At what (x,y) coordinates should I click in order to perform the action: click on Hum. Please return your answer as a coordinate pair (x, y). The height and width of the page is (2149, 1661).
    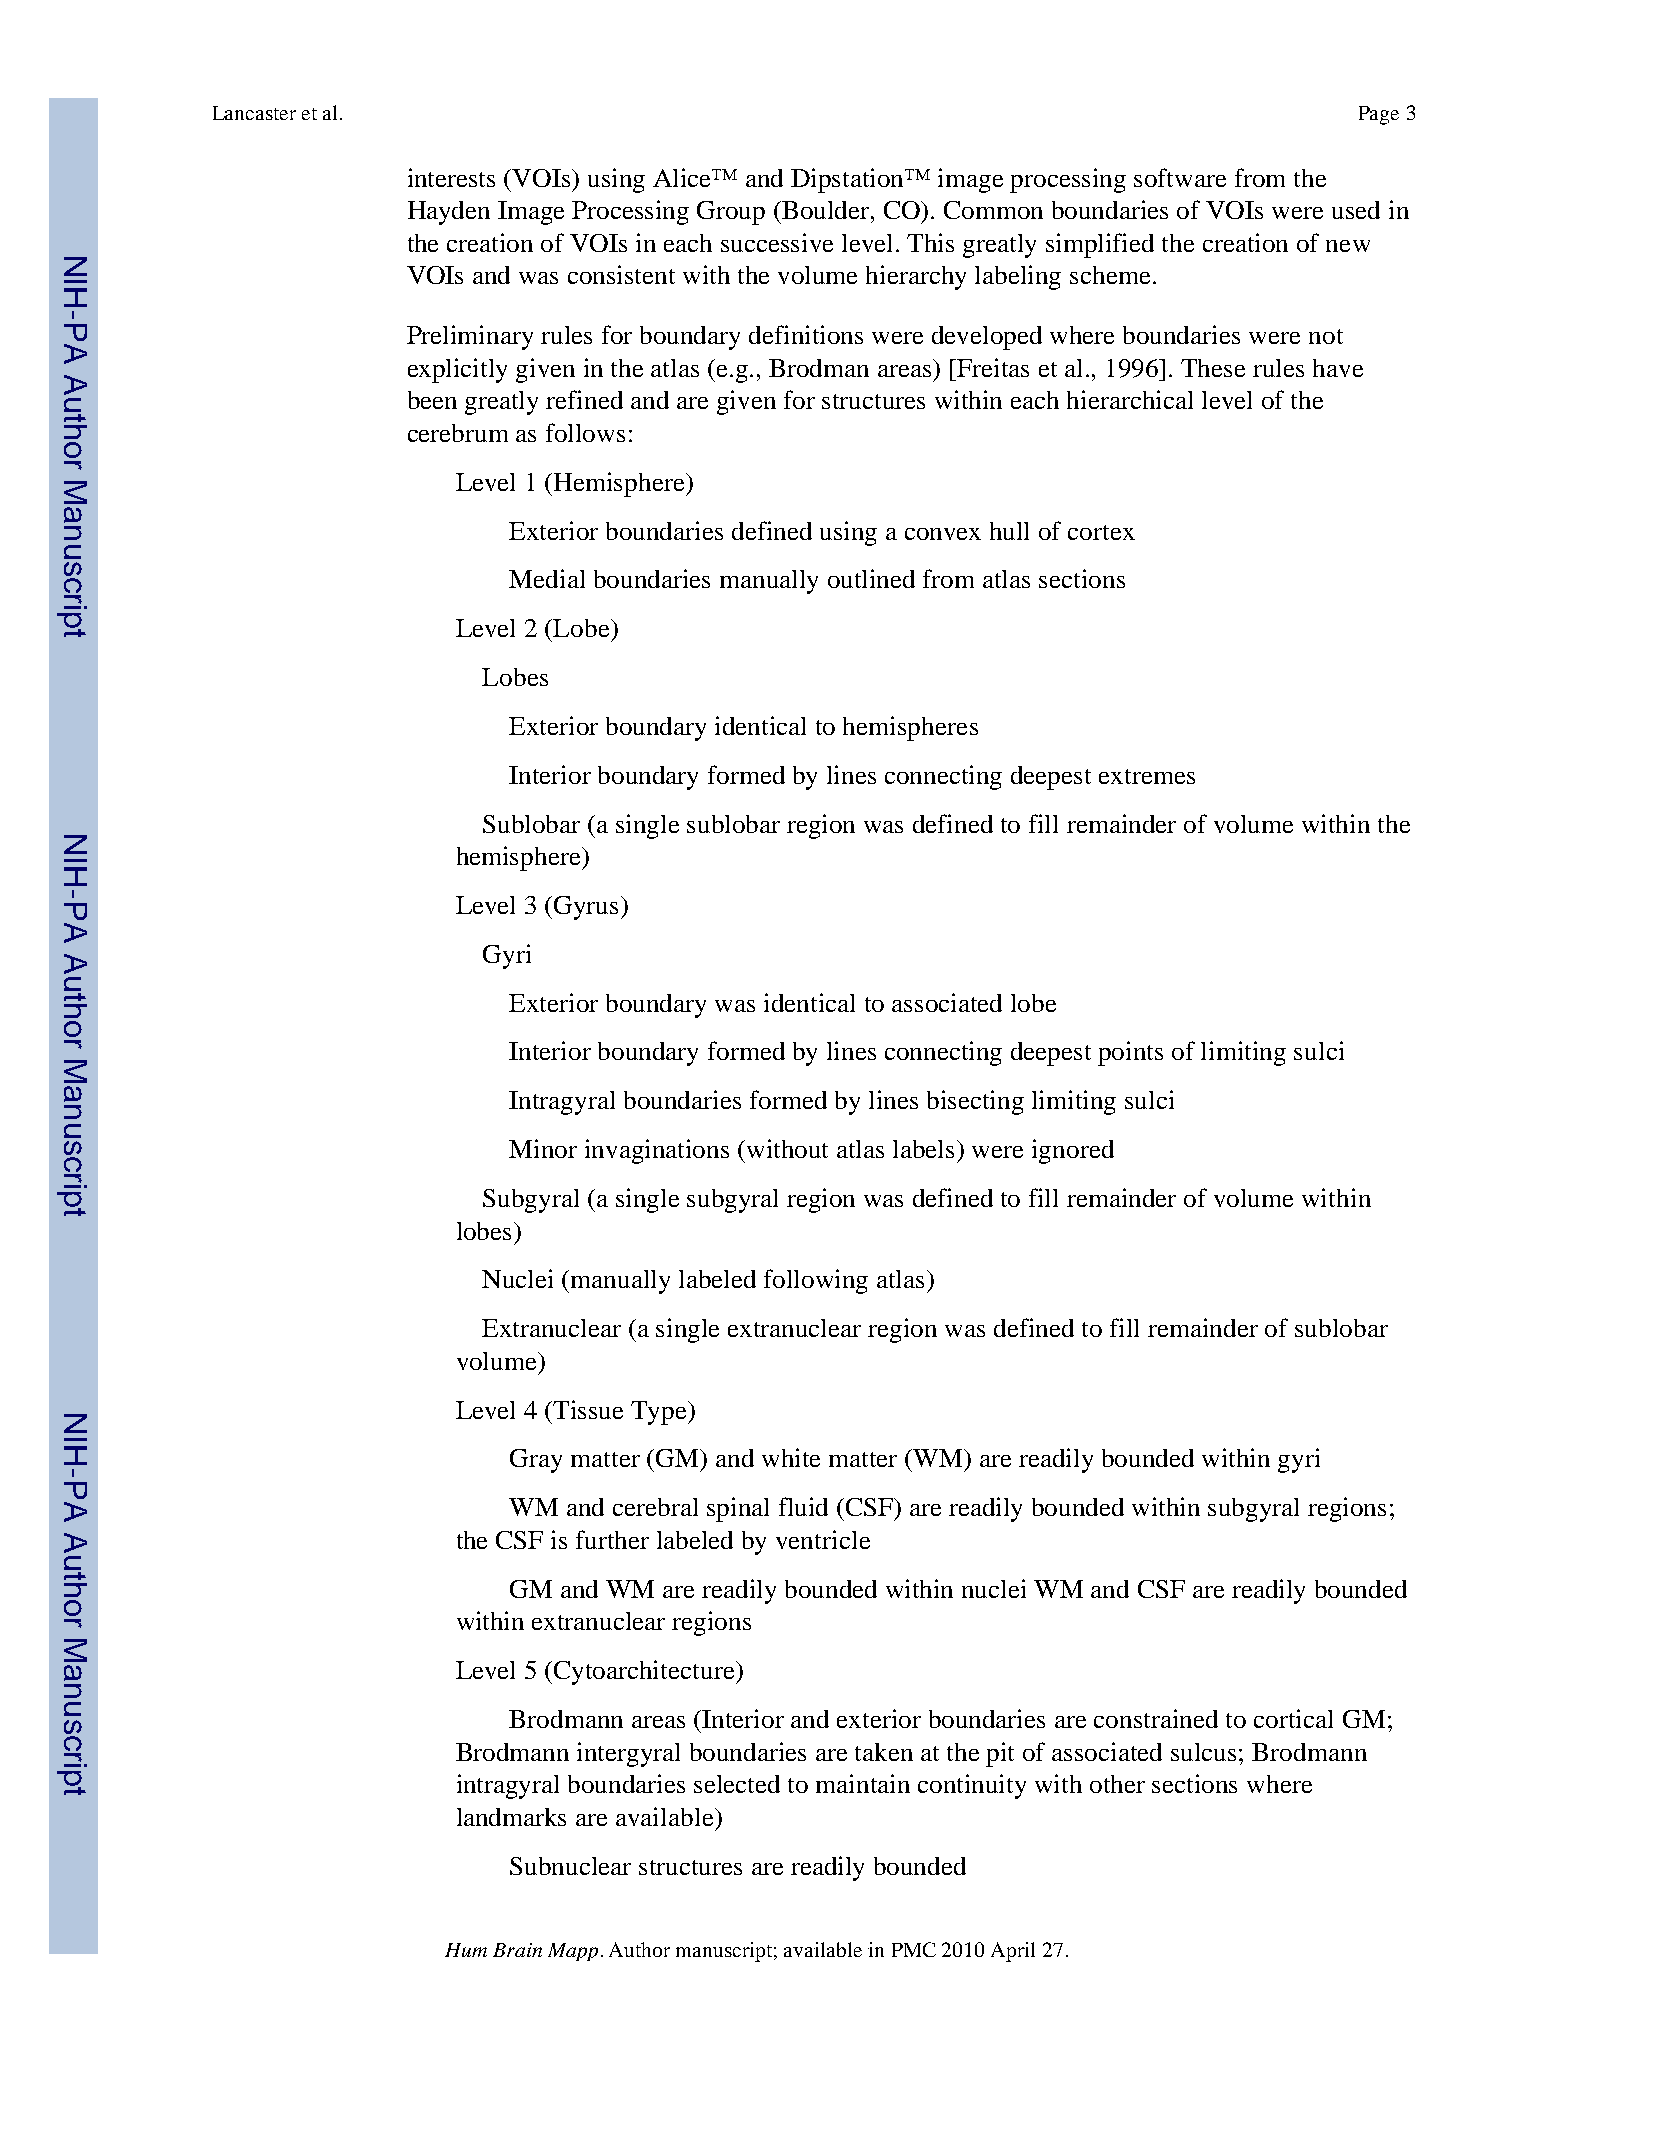
    Looking at the image, I should click on (466, 1950).
